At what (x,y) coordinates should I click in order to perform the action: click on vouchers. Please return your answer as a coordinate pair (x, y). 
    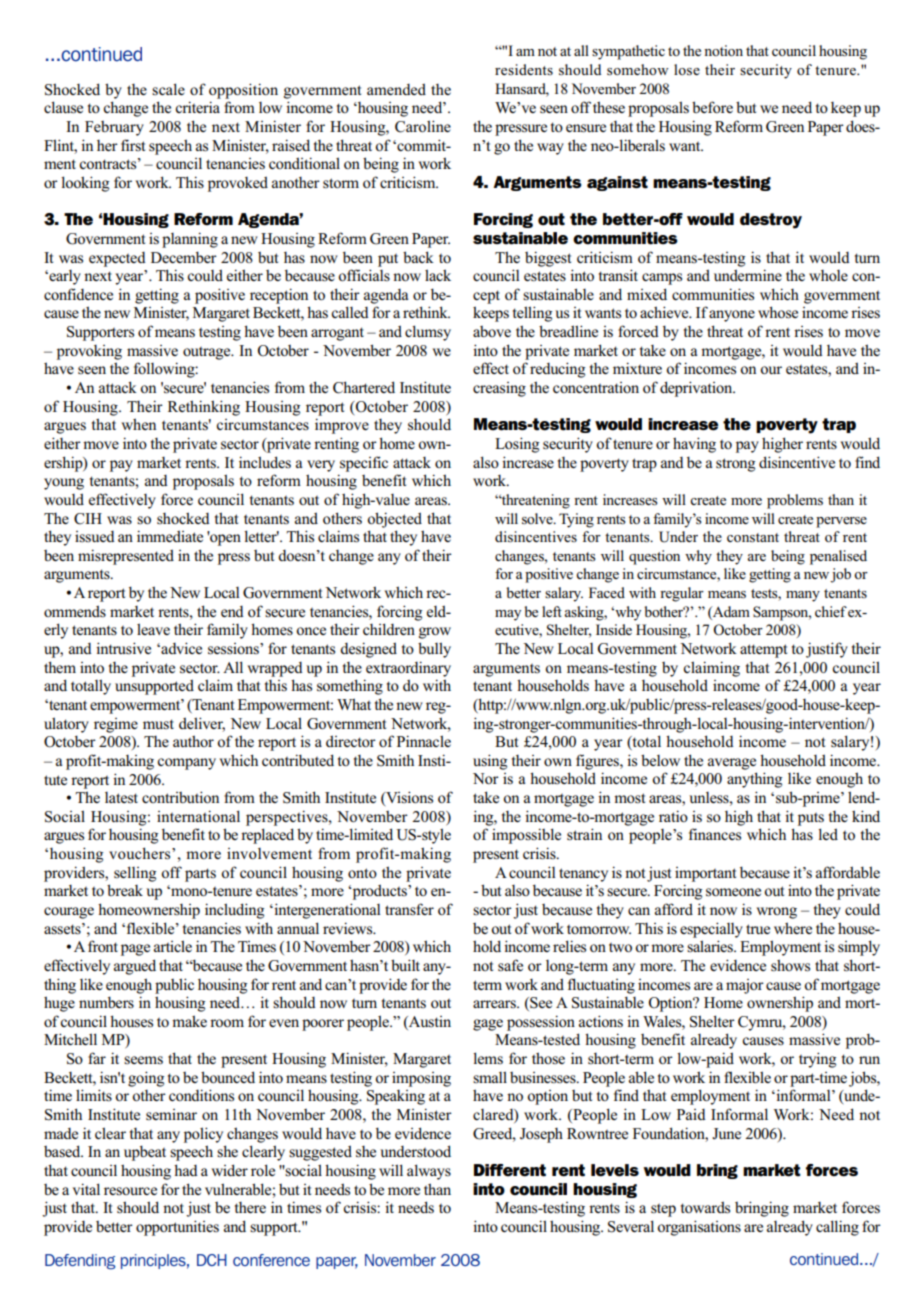
    Looking at the image, I should click on (141, 853).
